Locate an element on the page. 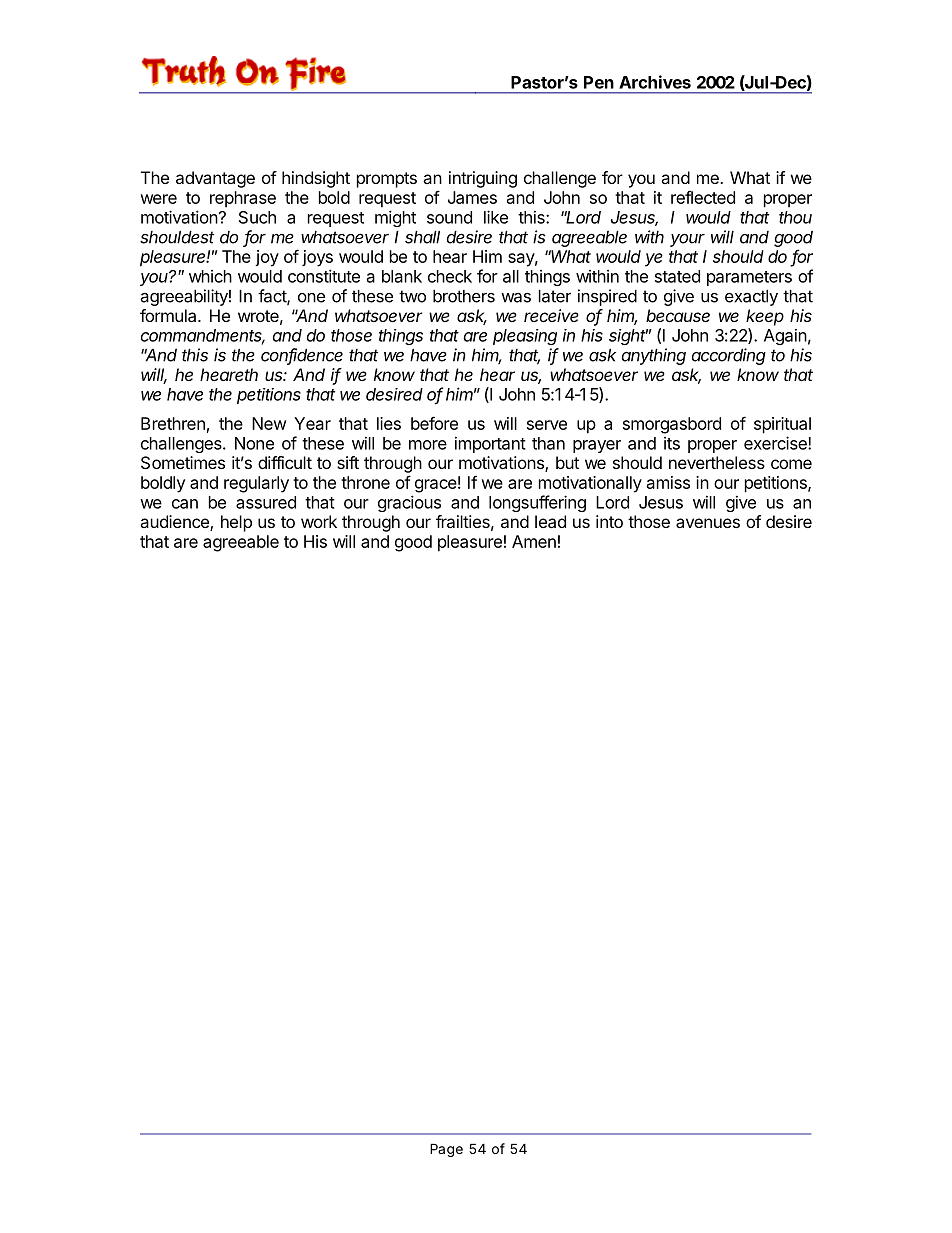  Page is located at coordinates (446, 1150).
